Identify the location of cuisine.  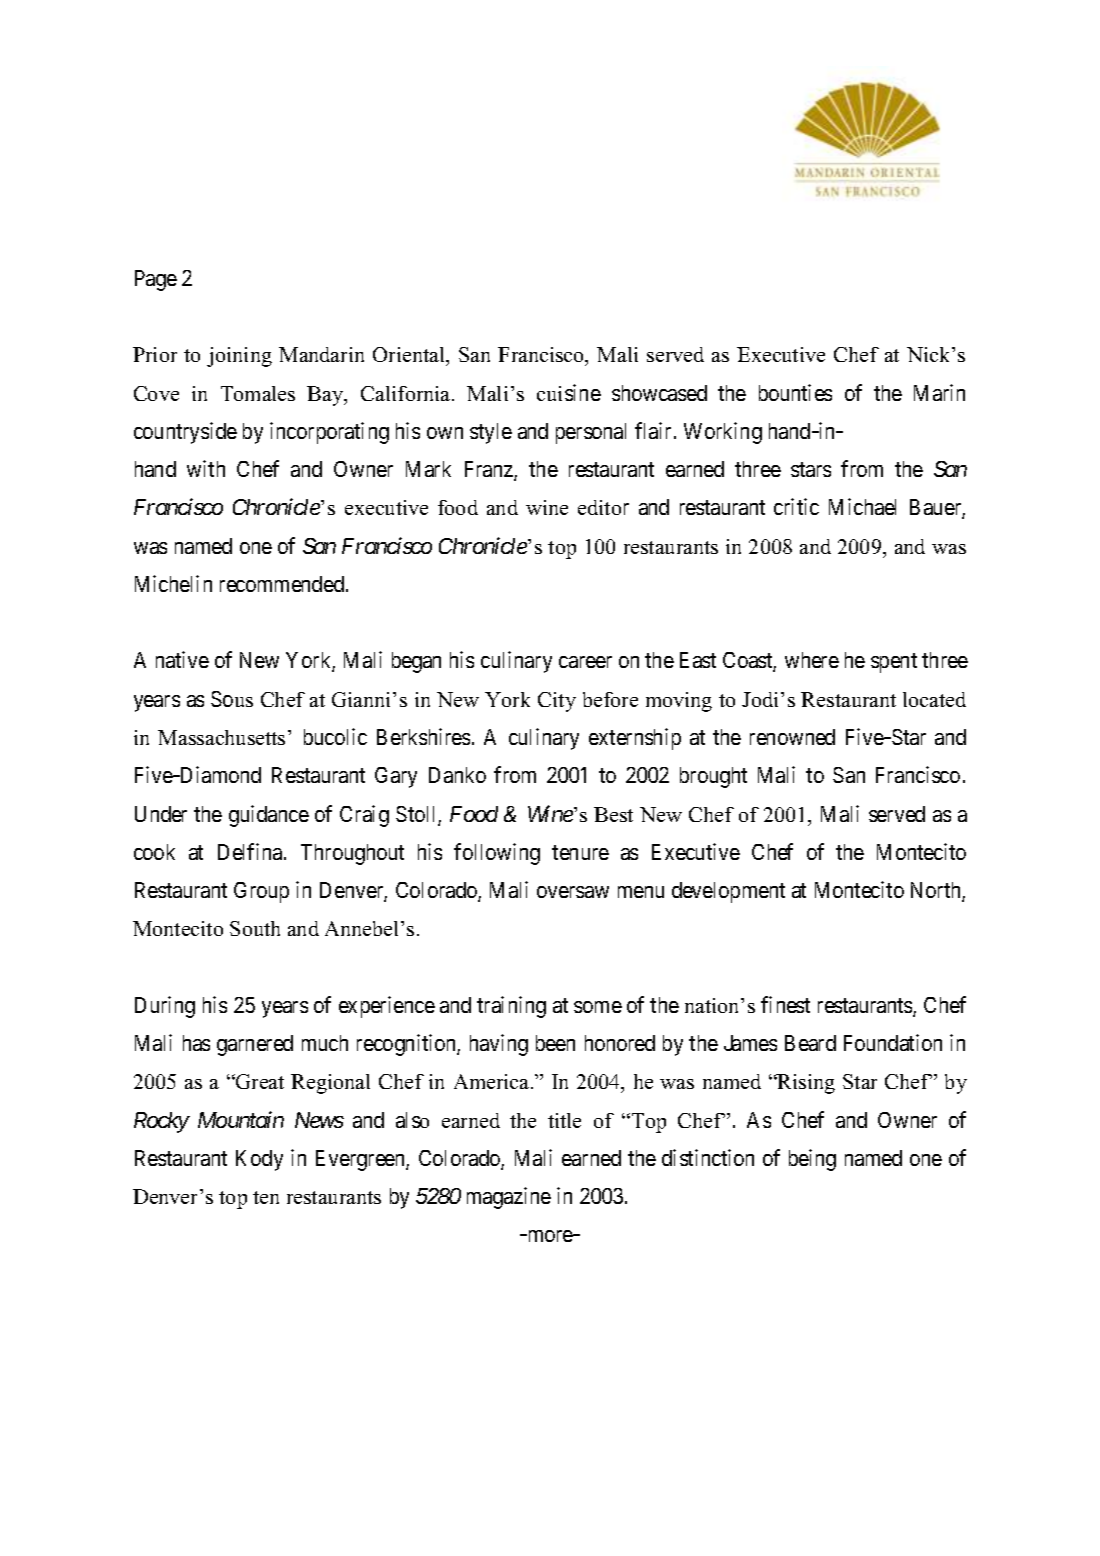
(569, 392).
